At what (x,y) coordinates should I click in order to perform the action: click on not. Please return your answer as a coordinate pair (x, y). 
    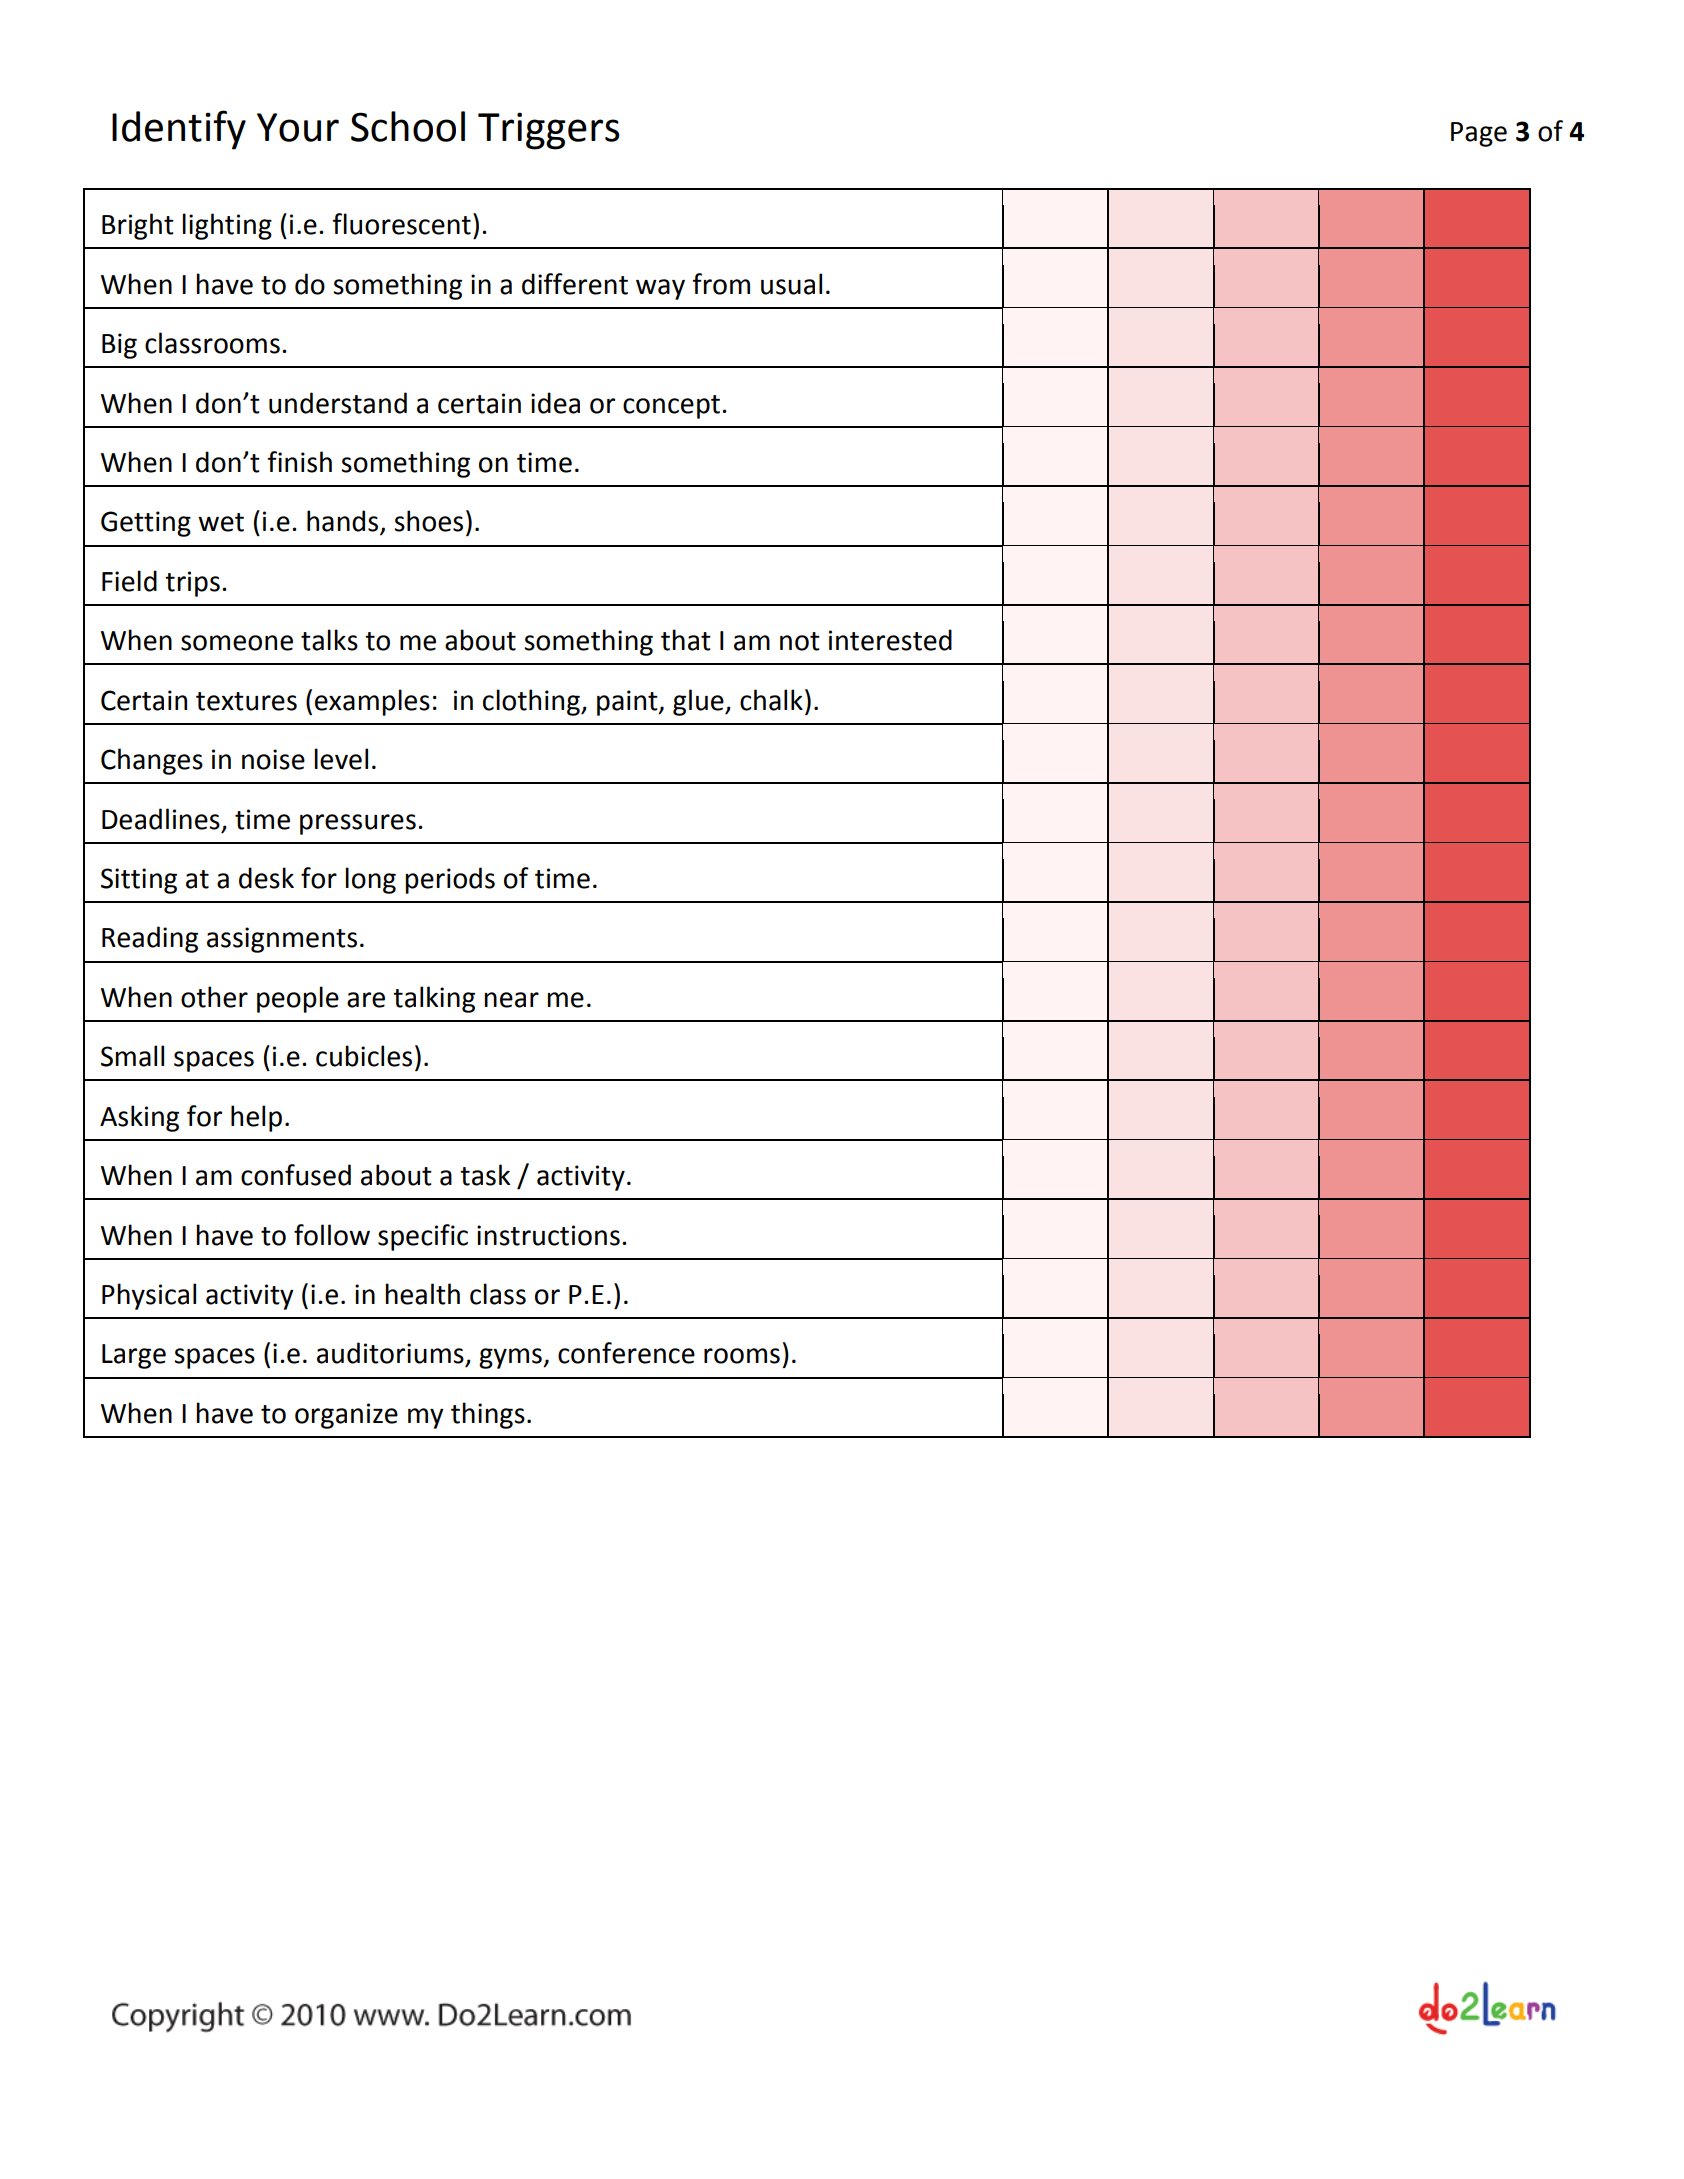
    Looking at the image, I should click on (800, 641).
